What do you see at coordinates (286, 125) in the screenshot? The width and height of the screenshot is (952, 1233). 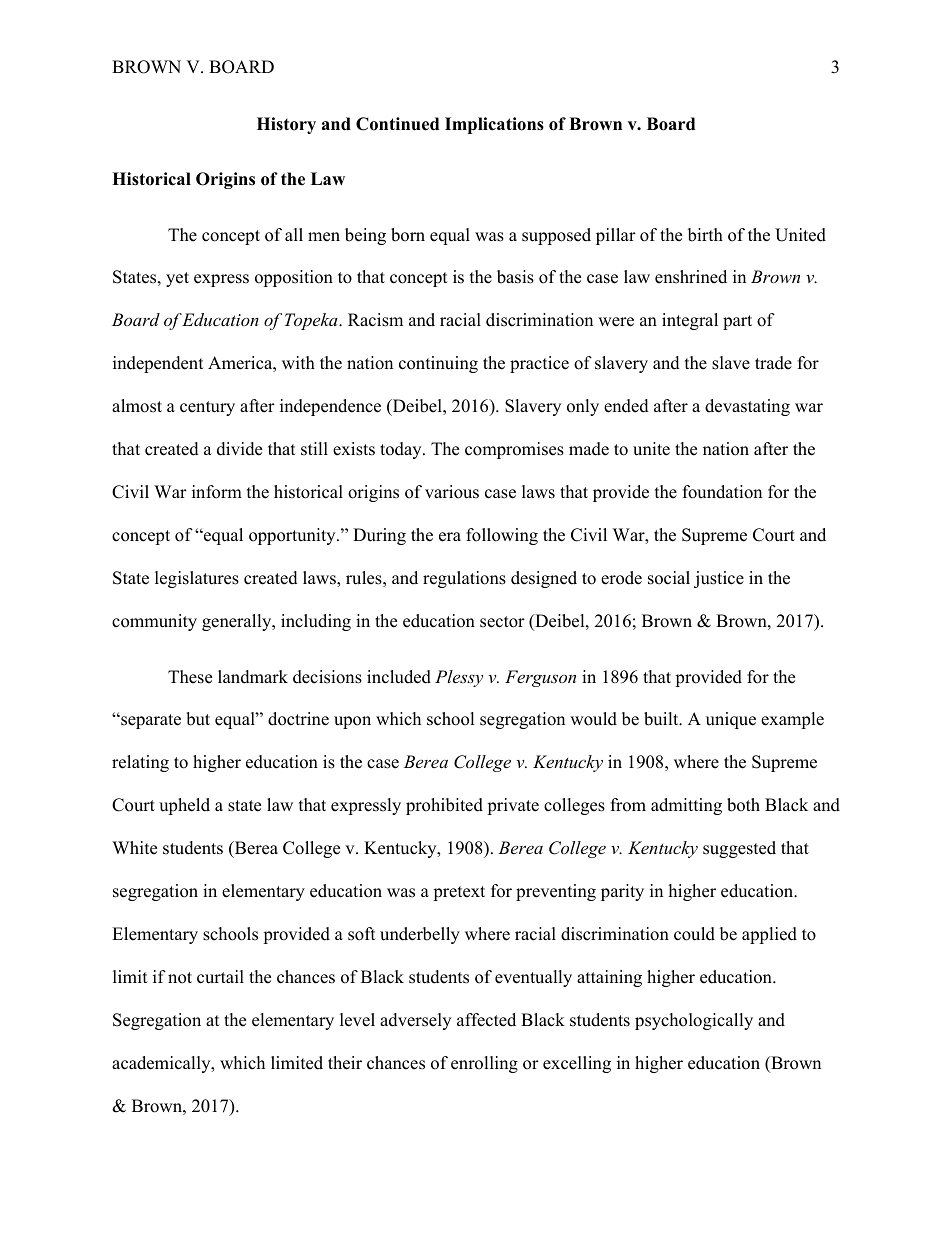 I see `History` at bounding box center [286, 125].
